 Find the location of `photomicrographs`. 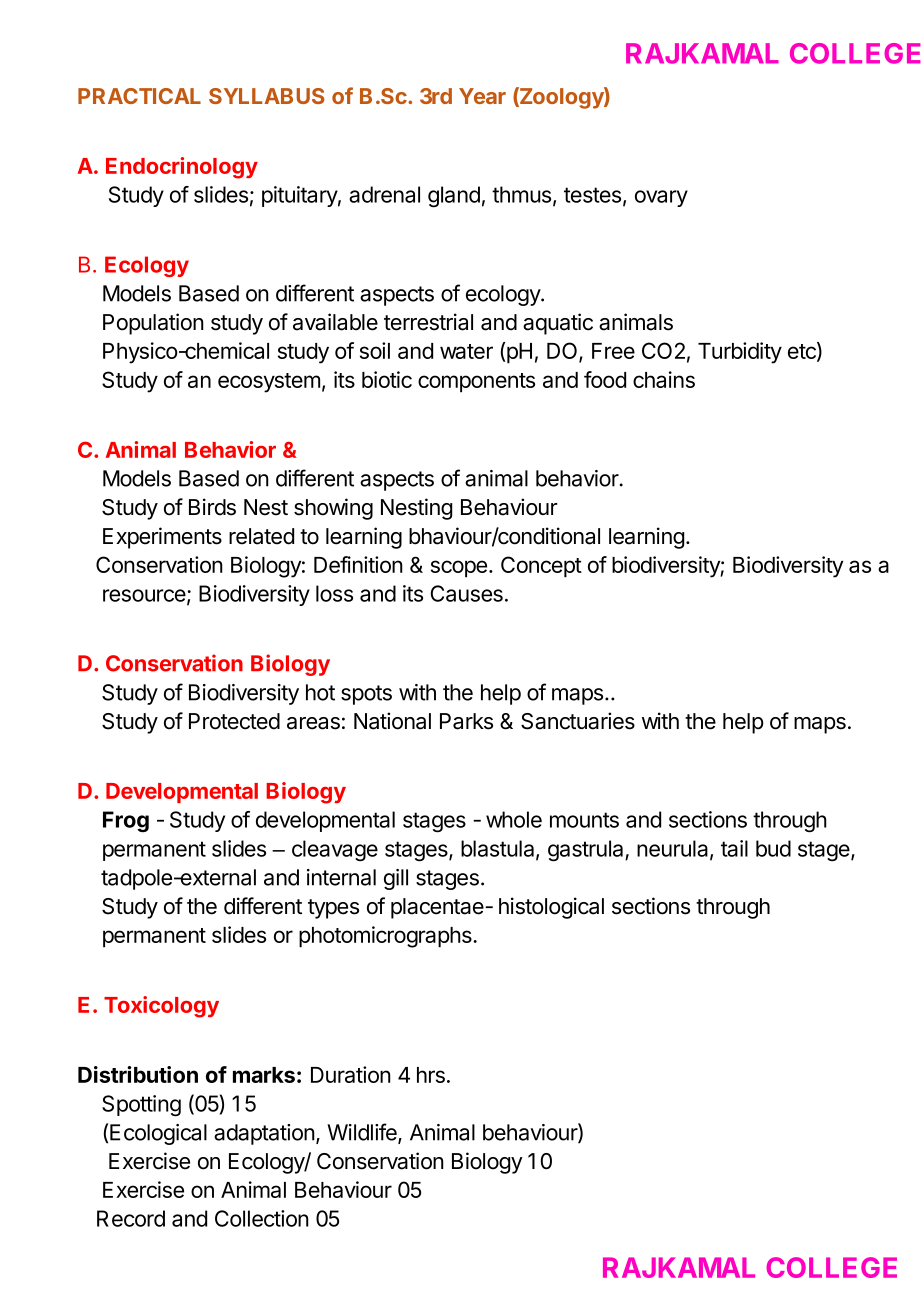

photomicrographs is located at coordinates (386, 937).
